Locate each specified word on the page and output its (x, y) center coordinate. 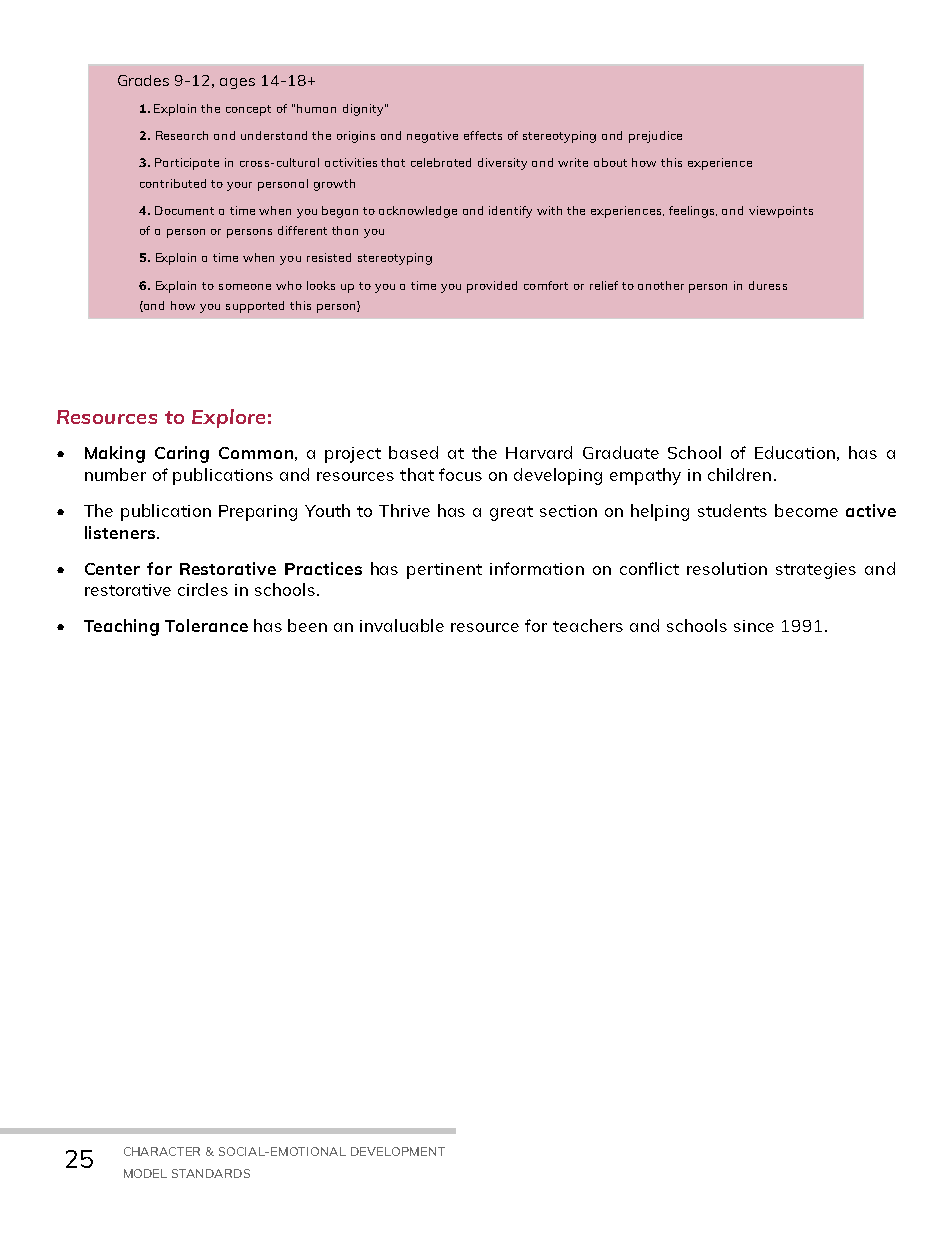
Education (795, 452)
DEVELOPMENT (398, 1151)
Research (182, 135)
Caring (182, 454)
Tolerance (206, 625)
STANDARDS (211, 1173)
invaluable (402, 625)
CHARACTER (162, 1151)
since (754, 626)
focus (460, 474)
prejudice (655, 137)
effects (483, 135)
